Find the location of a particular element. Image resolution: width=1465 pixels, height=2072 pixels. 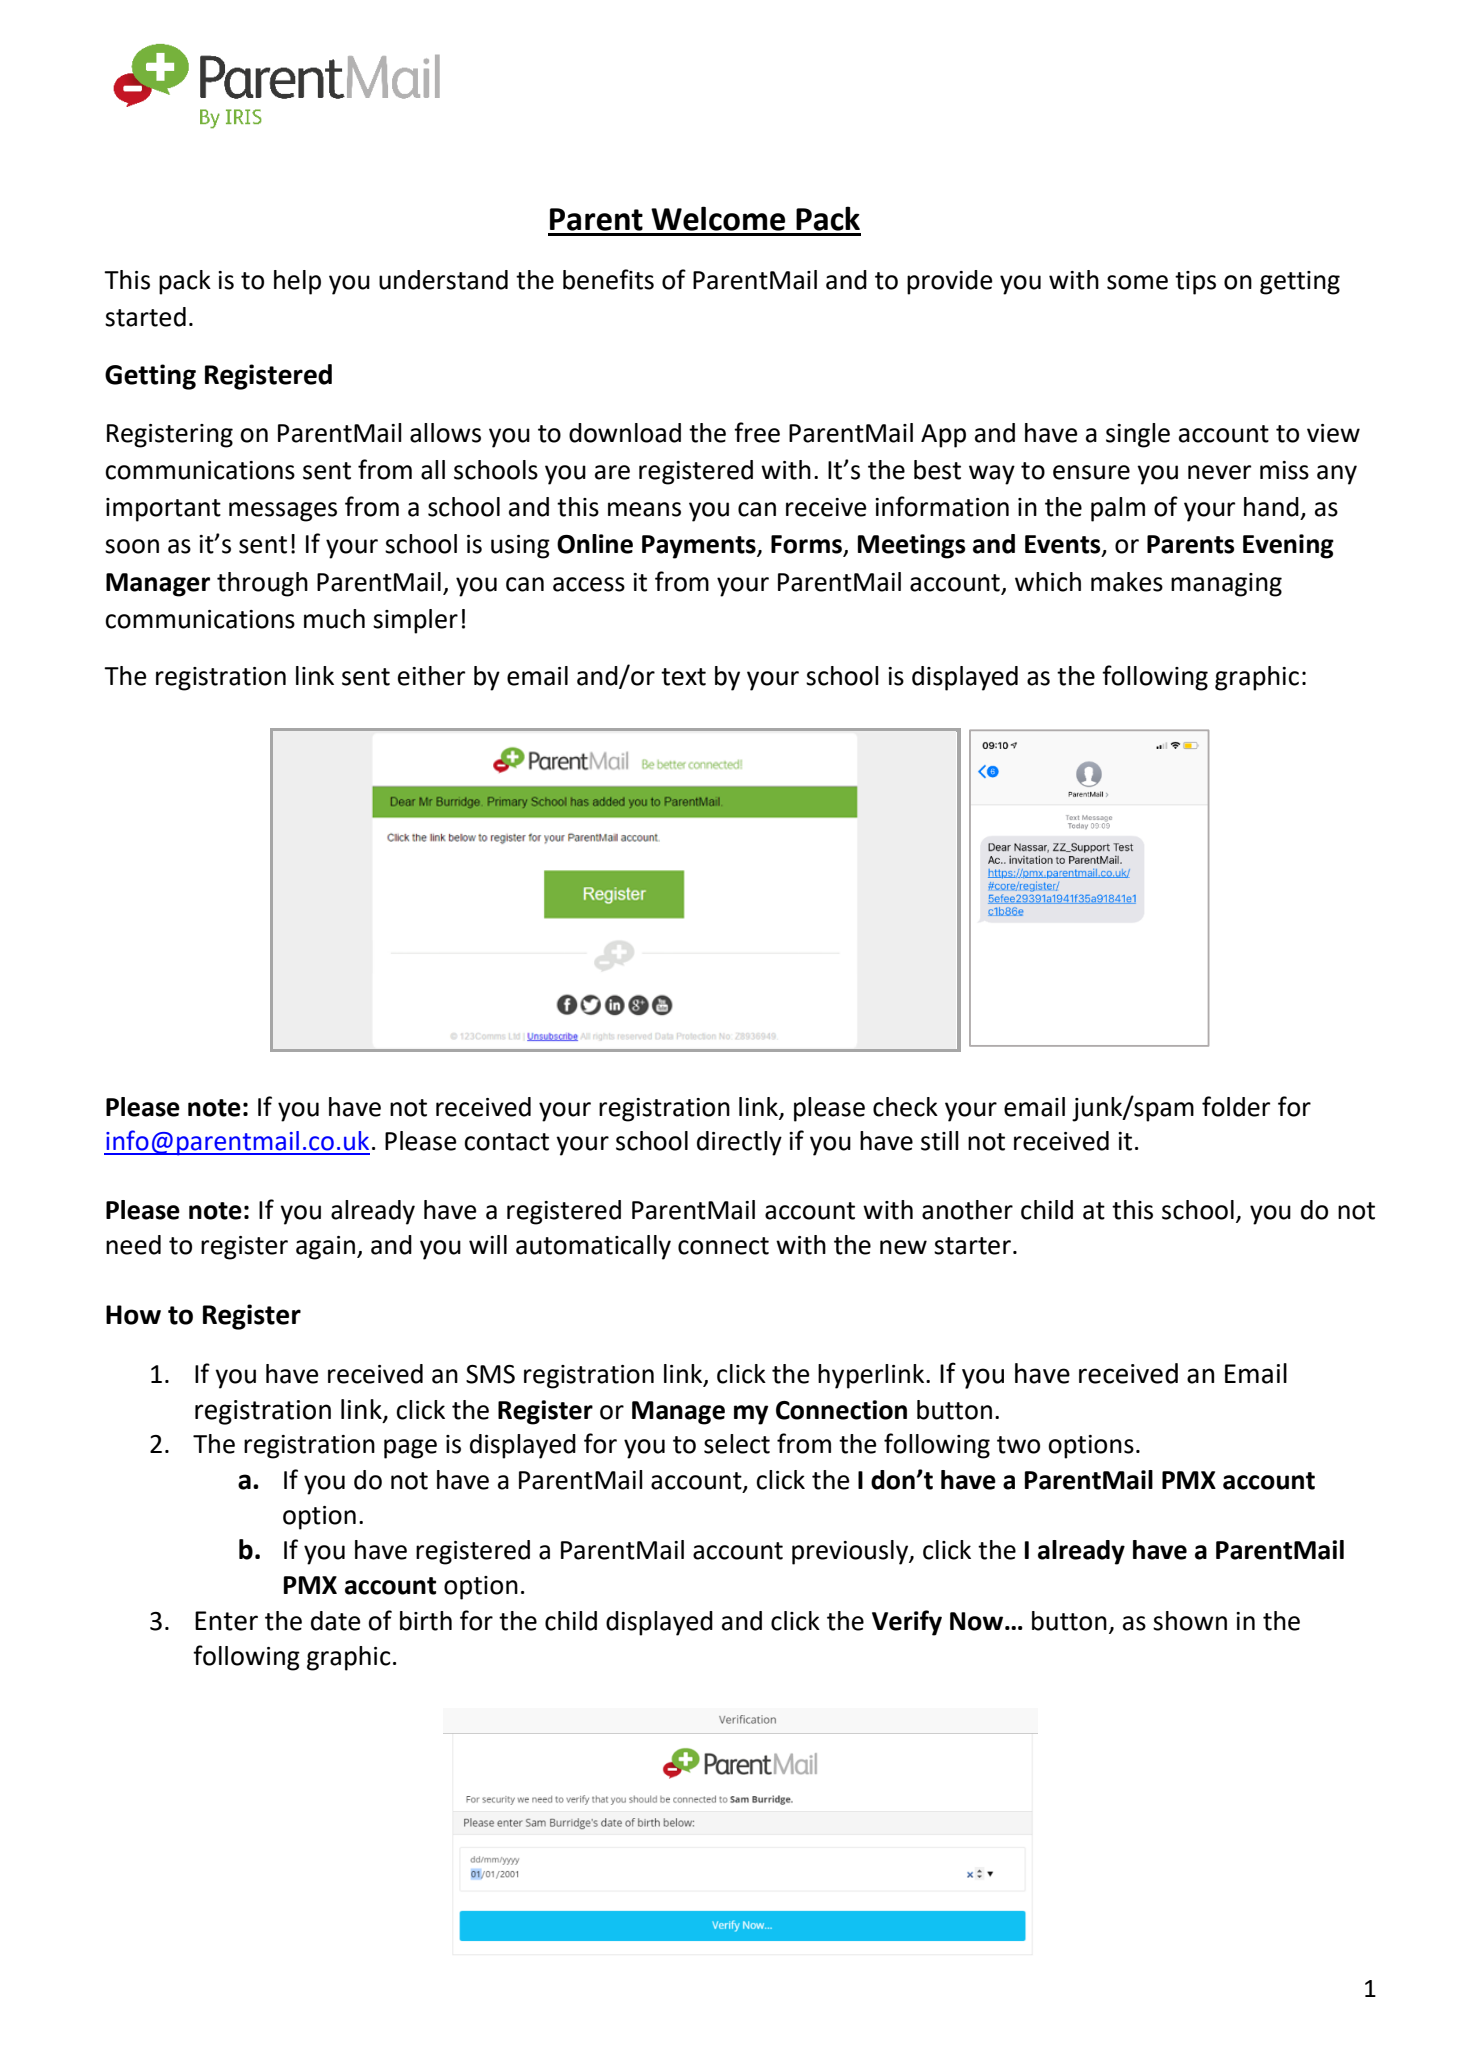

again is located at coordinates (325, 1248).
